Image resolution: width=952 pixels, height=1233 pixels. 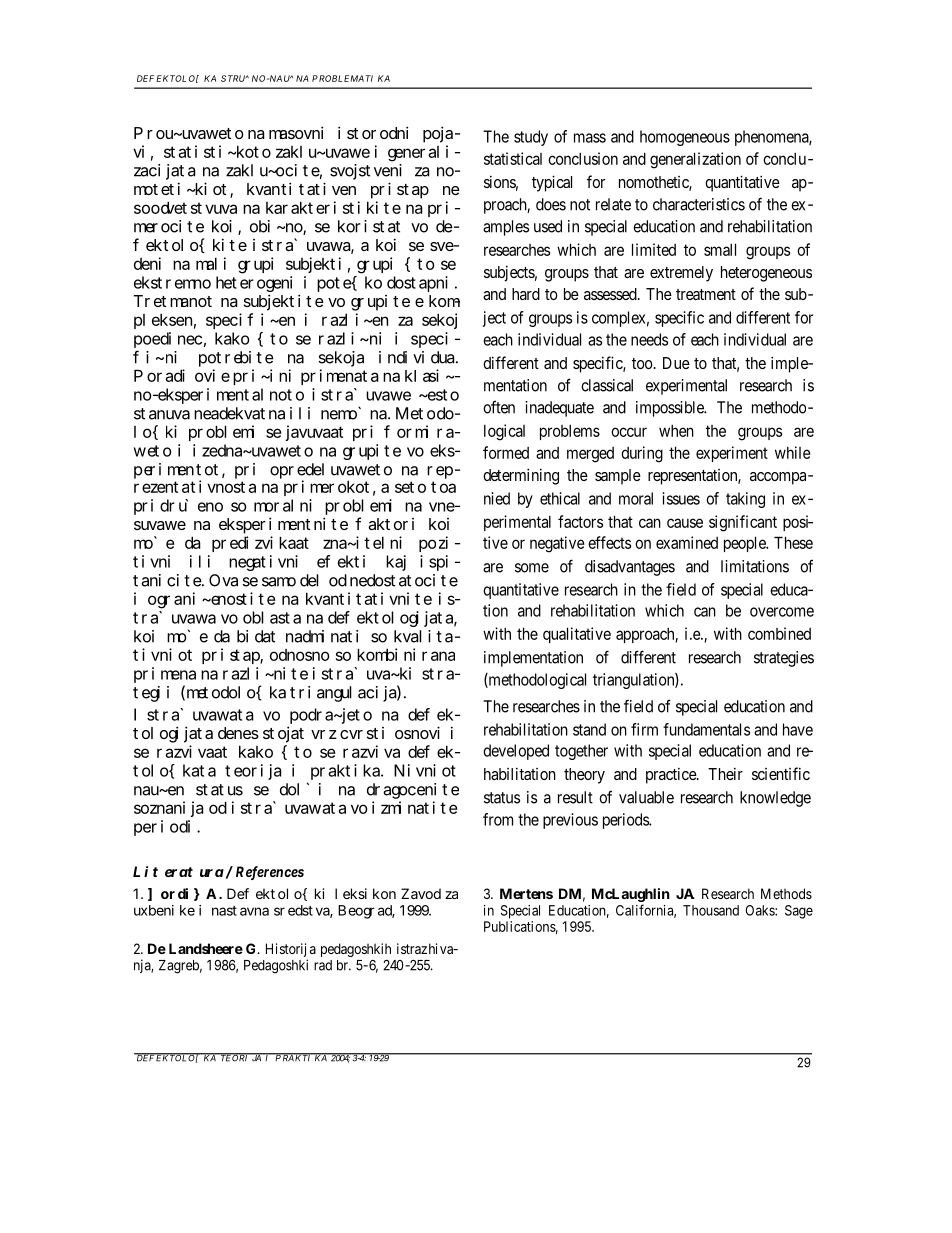 What do you see at coordinates (685, 138) in the document?
I see `homogeneous` at bounding box center [685, 138].
